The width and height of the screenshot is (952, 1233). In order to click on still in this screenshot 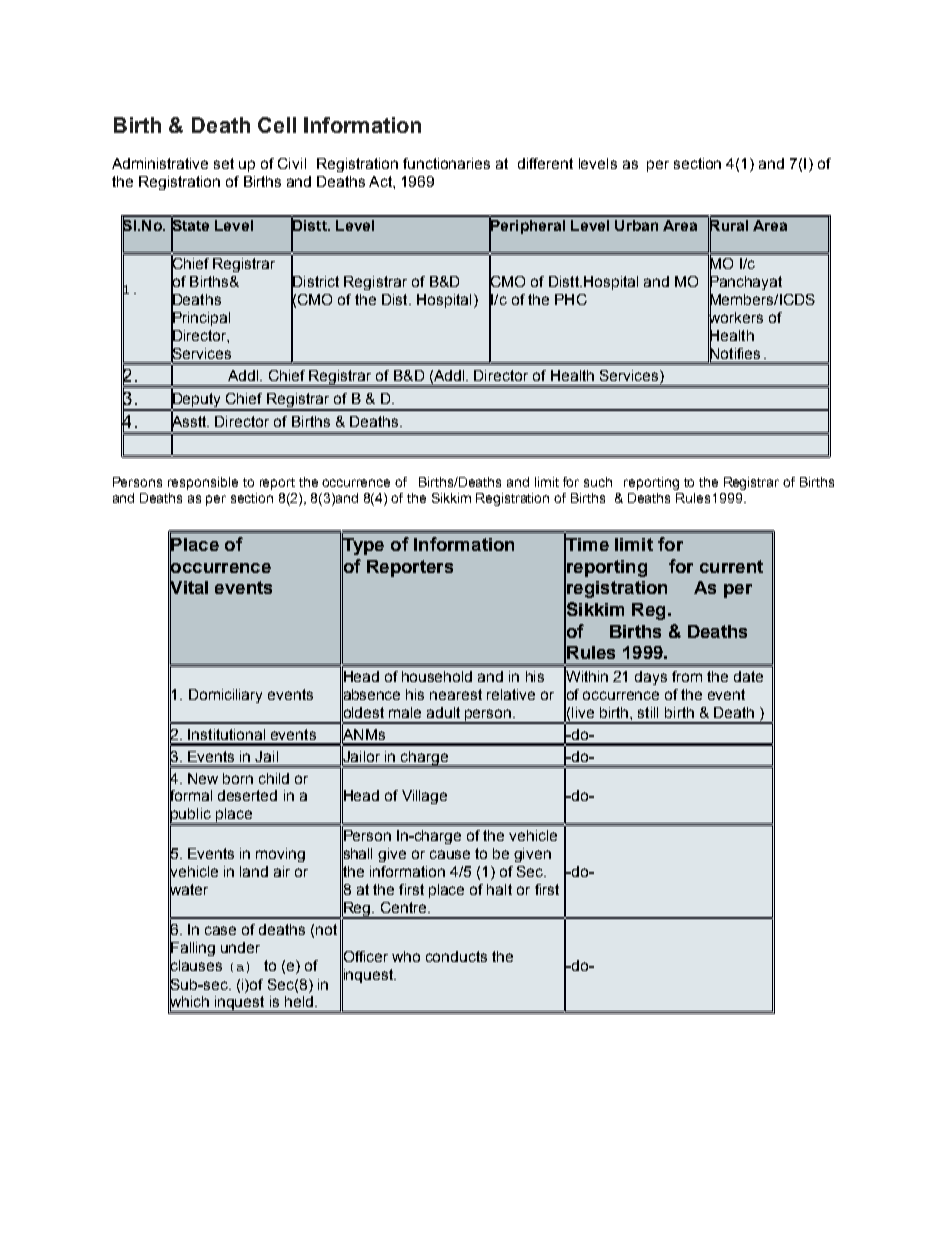, I will do `click(648, 712)`.
